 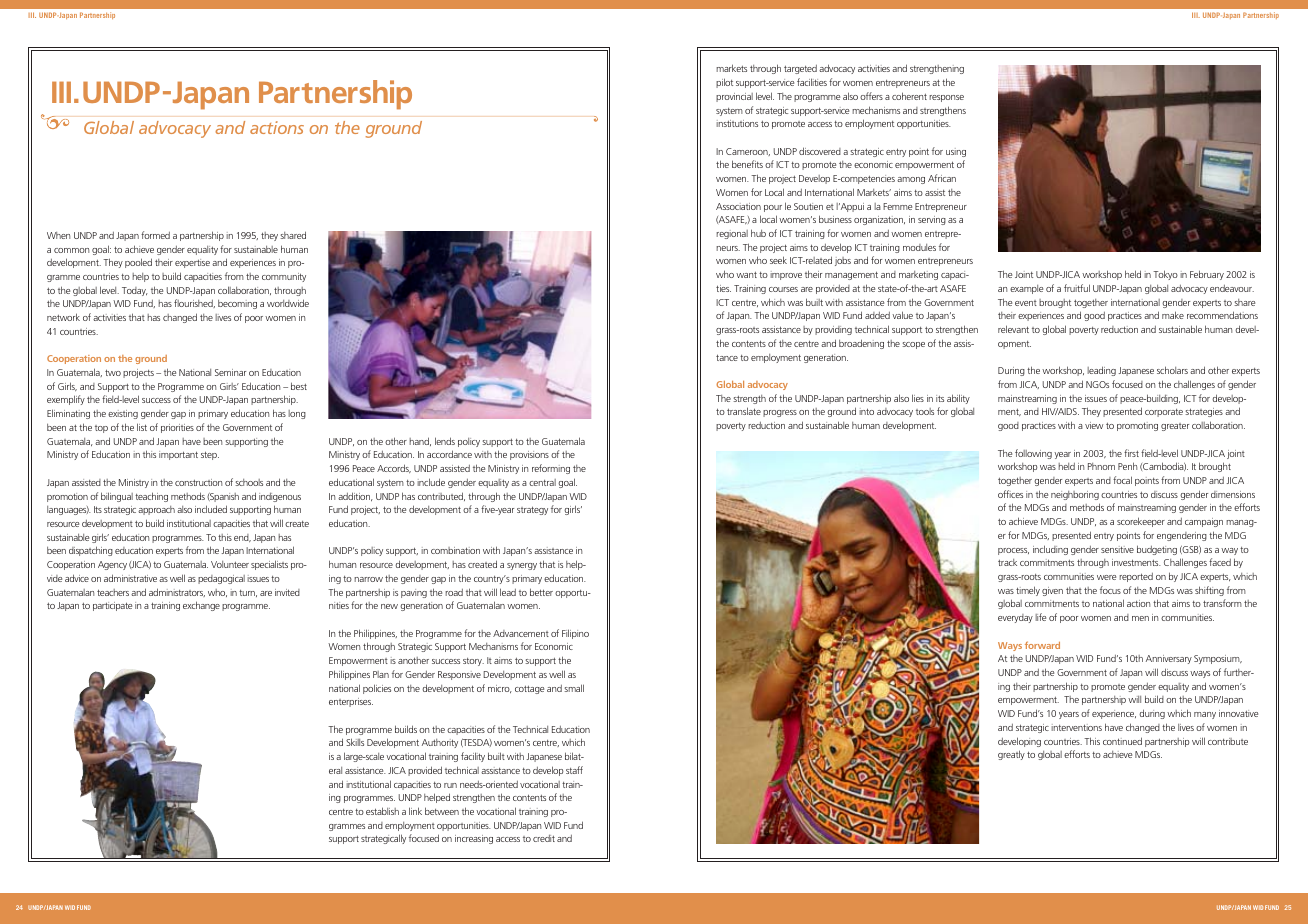 What do you see at coordinates (1042, 645) in the screenshot?
I see `forward` at bounding box center [1042, 645].
